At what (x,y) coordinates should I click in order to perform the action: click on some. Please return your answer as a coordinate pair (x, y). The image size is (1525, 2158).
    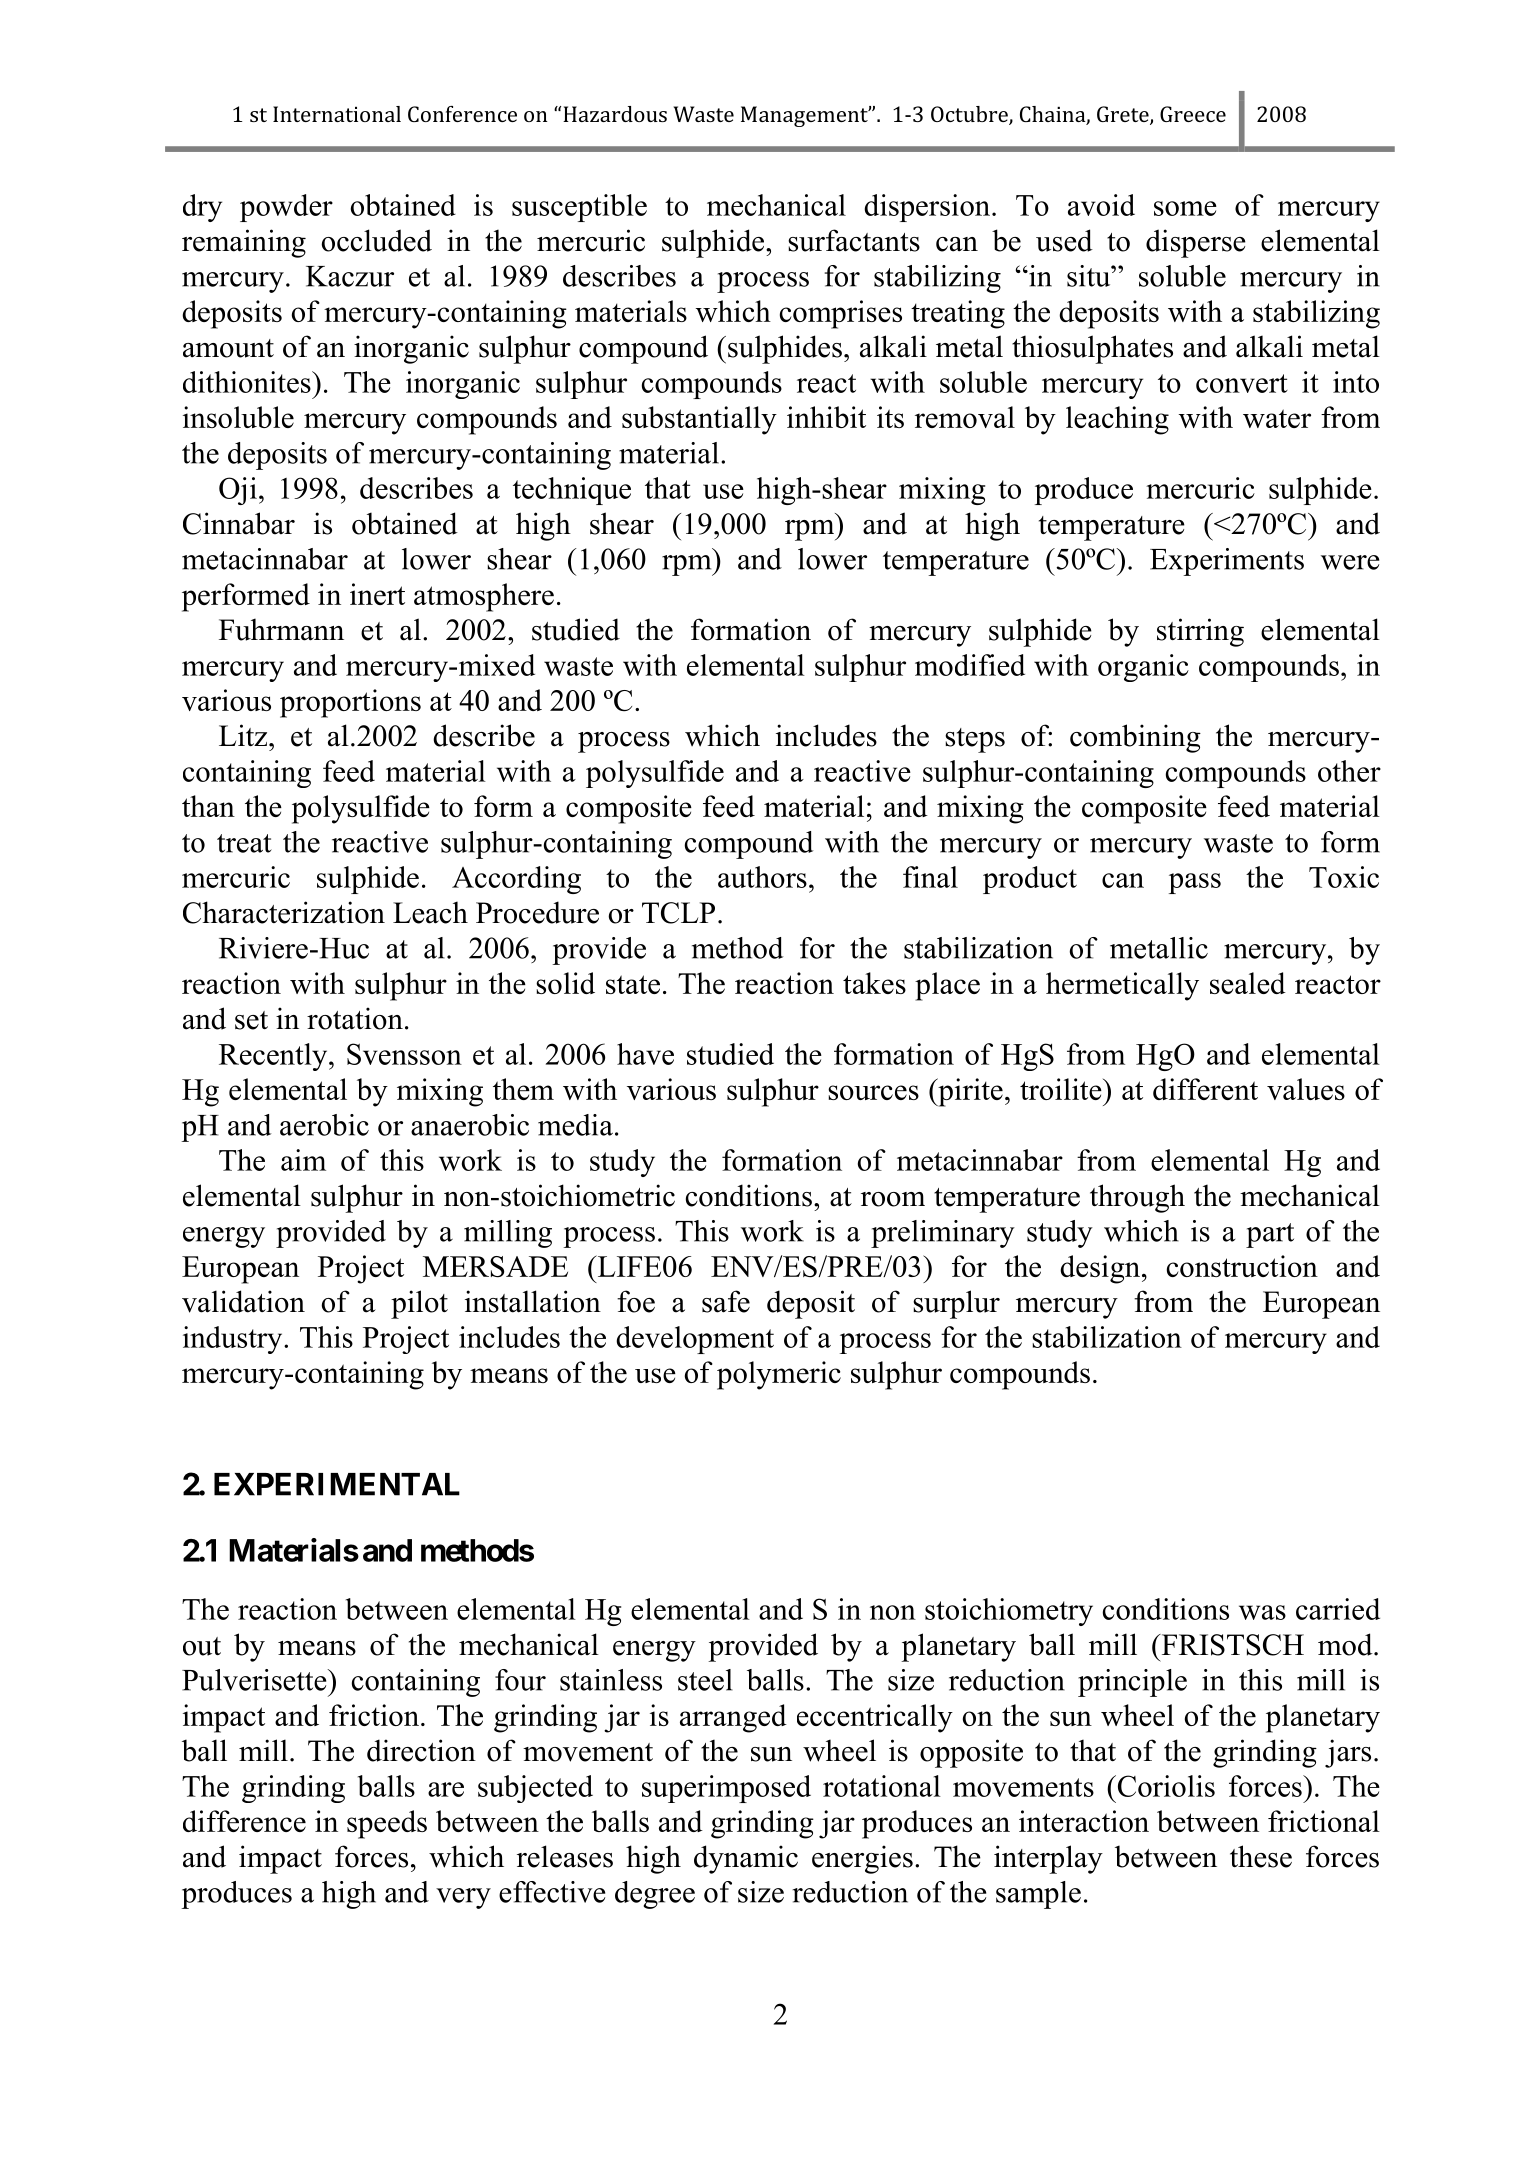
    Looking at the image, I should click on (1185, 208).
